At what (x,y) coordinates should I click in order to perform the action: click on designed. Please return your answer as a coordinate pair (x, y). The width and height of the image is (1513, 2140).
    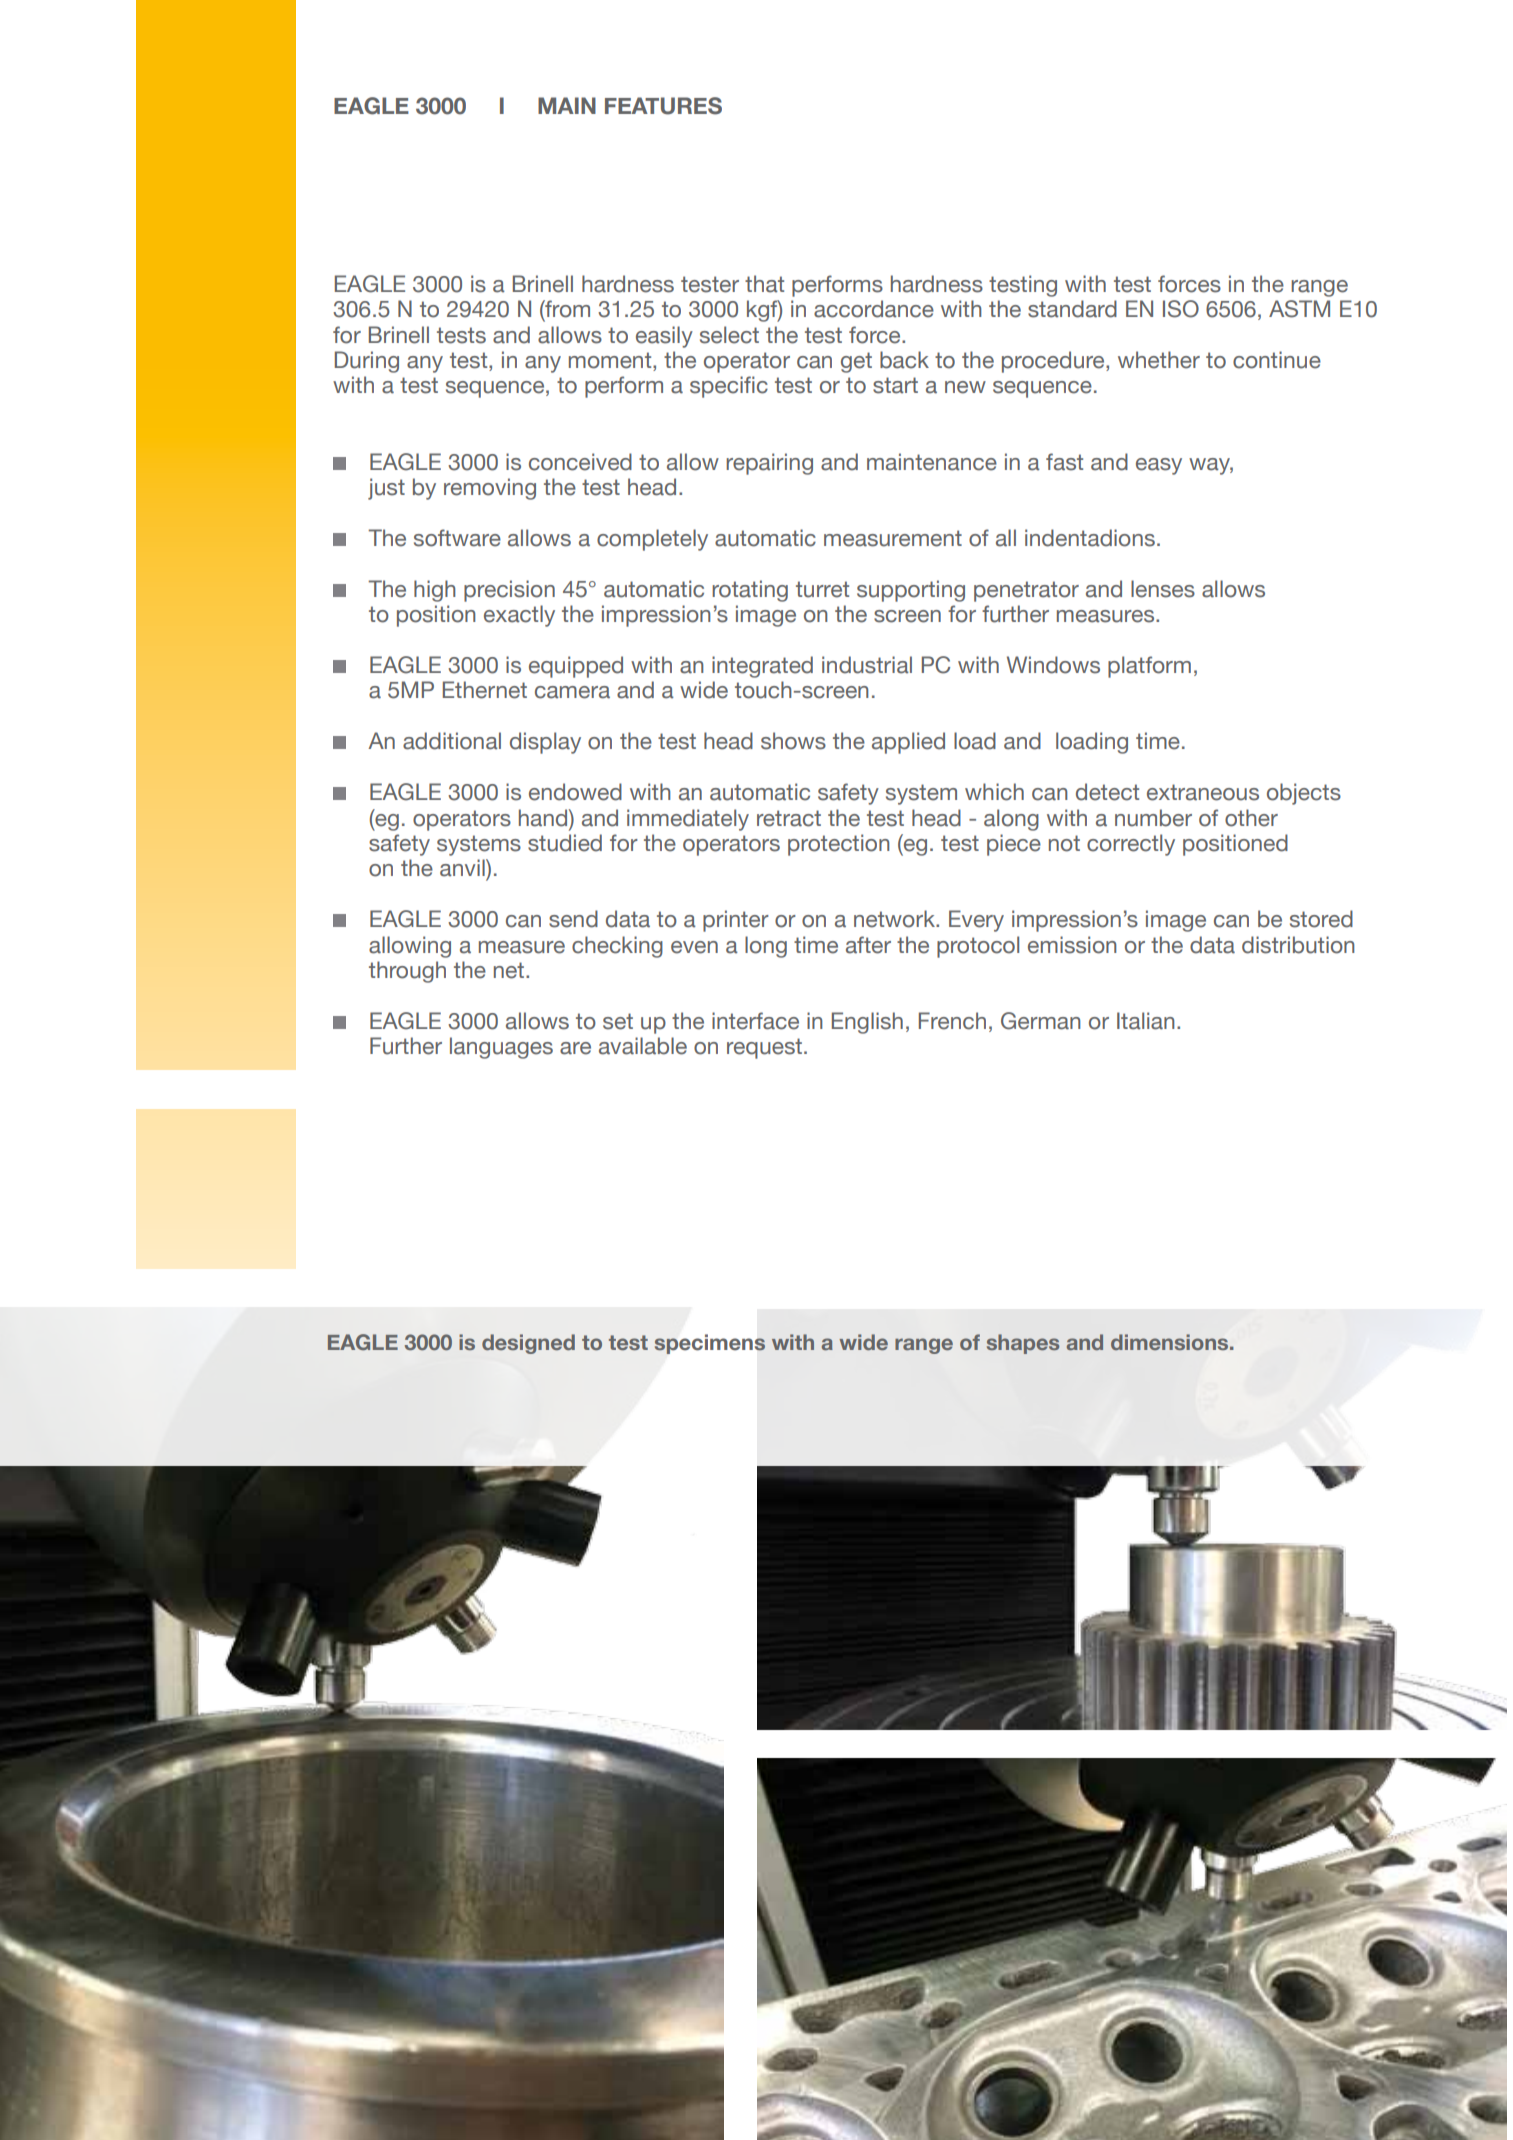
    Looking at the image, I should click on (528, 1344).
